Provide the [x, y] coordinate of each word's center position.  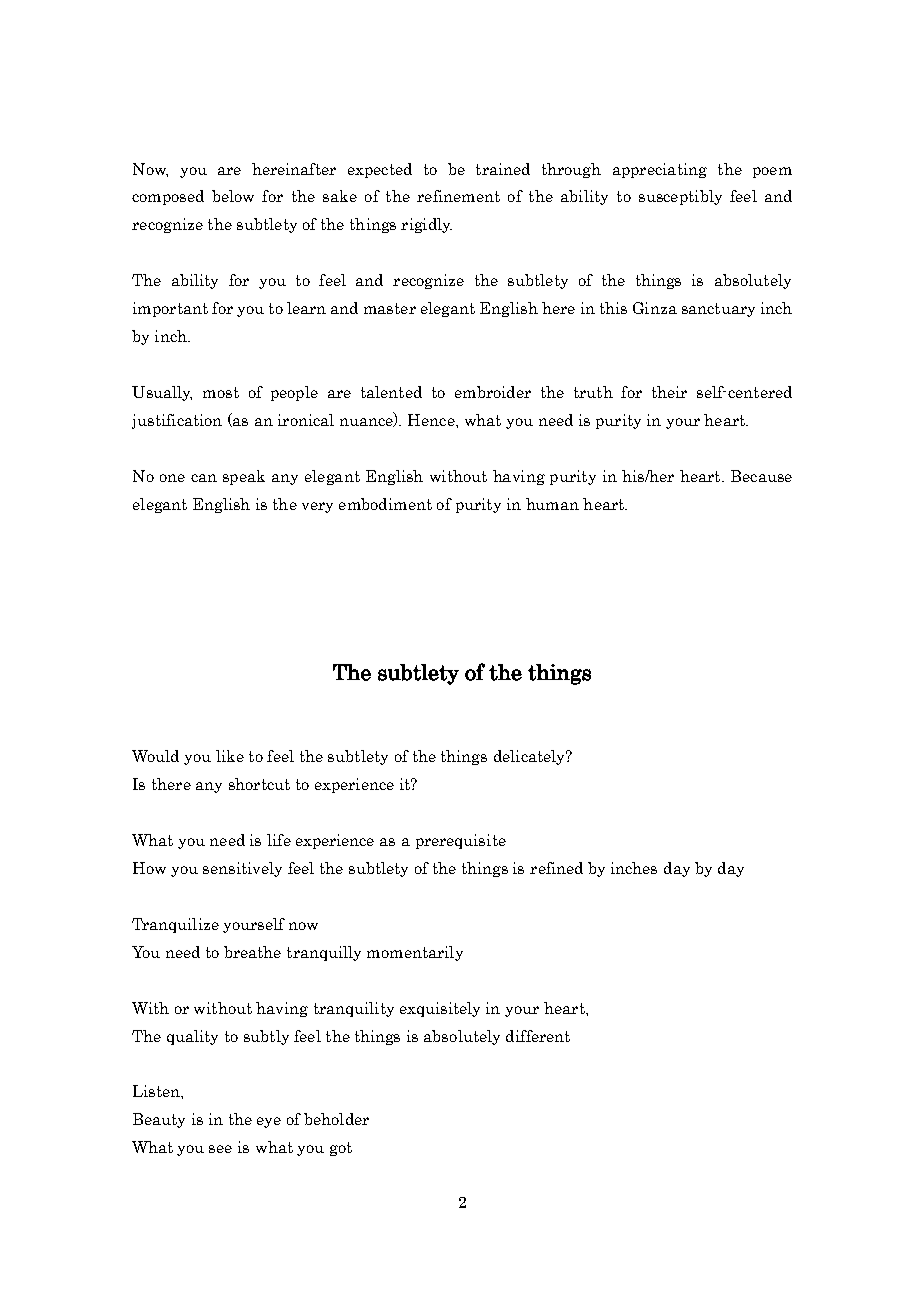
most [221, 392]
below [233, 196]
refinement [458, 196]
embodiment [385, 504]
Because [761, 476]
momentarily [415, 953]
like [230, 756]
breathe [252, 952]
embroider [493, 392]
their [669, 392]
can [204, 478]
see [220, 1149]
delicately [531, 757]
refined [556, 868]
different [538, 1036]
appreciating [660, 170]
